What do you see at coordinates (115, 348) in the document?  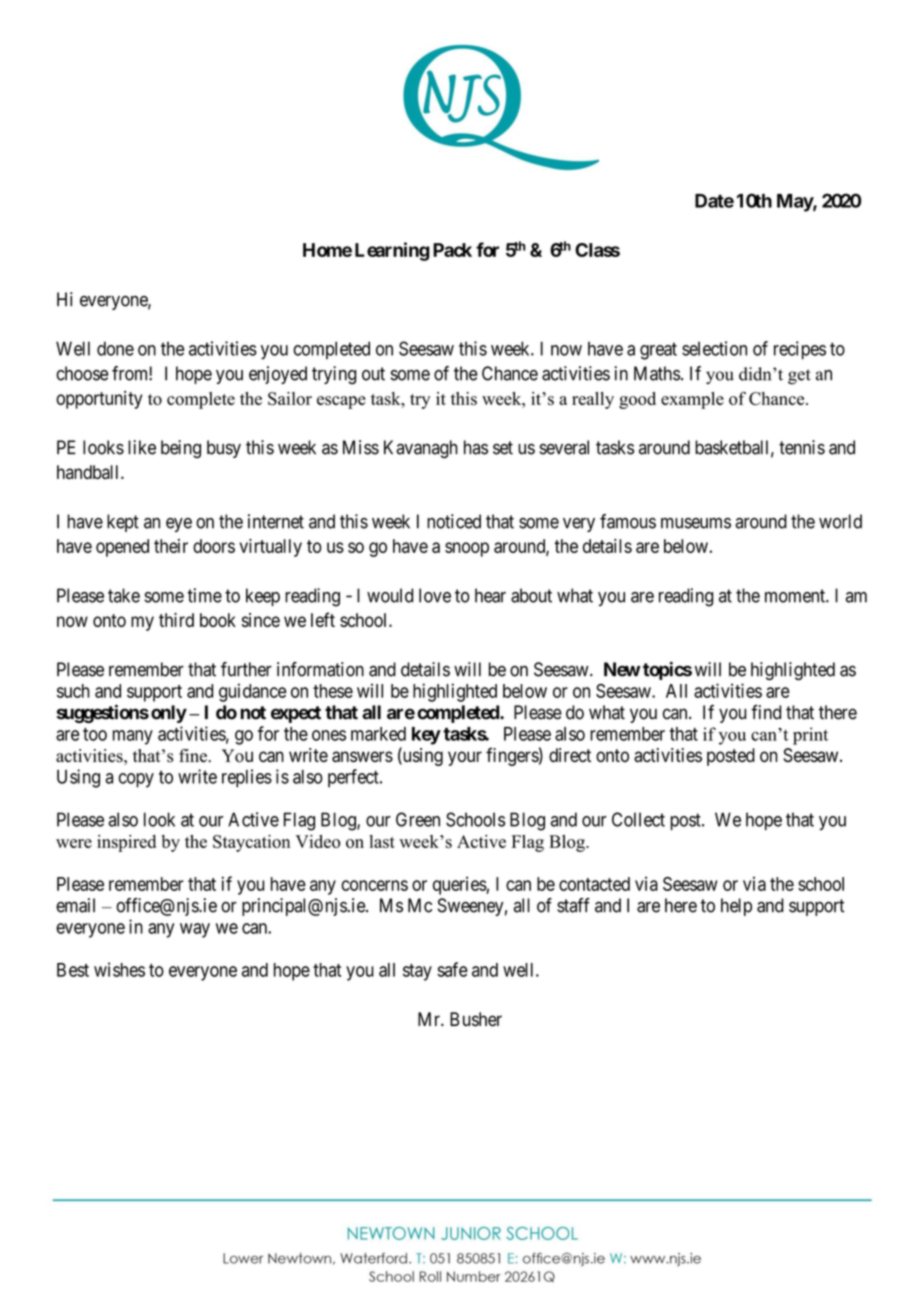 I see `done` at bounding box center [115, 348].
